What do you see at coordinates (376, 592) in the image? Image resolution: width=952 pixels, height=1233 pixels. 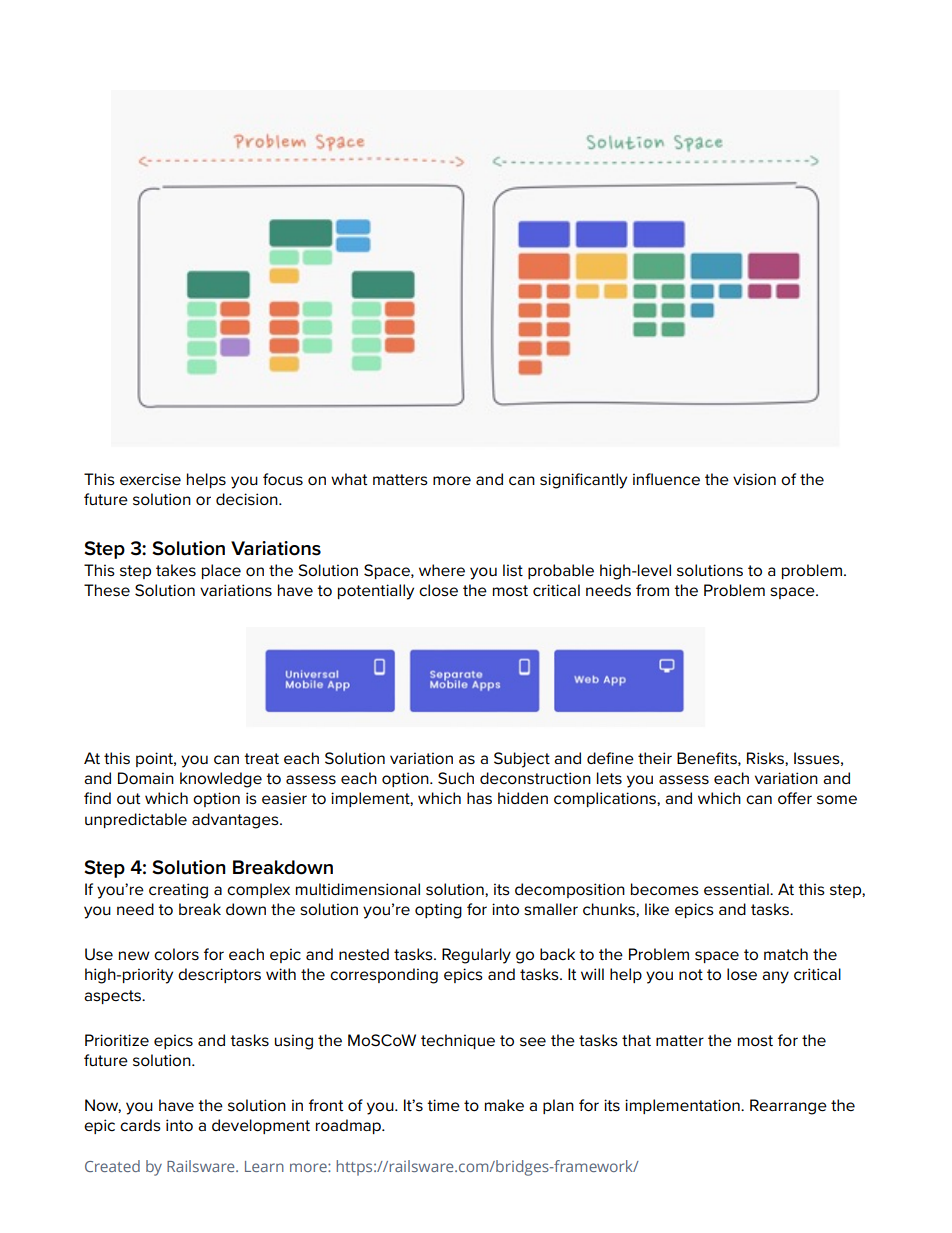 I see `potentially` at bounding box center [376, 592].
